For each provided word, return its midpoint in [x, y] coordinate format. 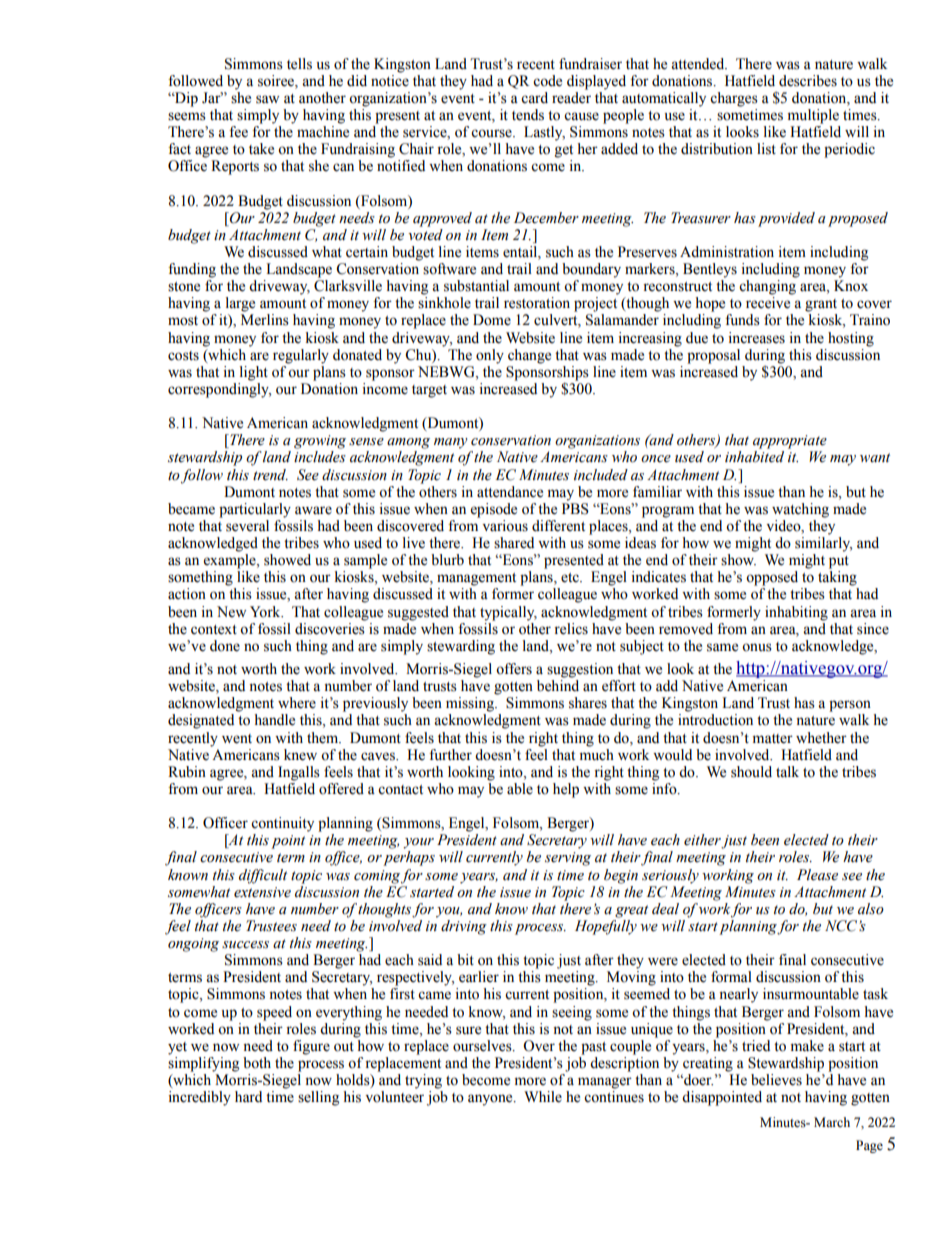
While [543, 1097]
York [266, 612]
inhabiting [796, 613]
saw [267, 99]
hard [248, 1096]
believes [776, 1080]
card [534, 98]
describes [808, 81]
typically [508, 613]
